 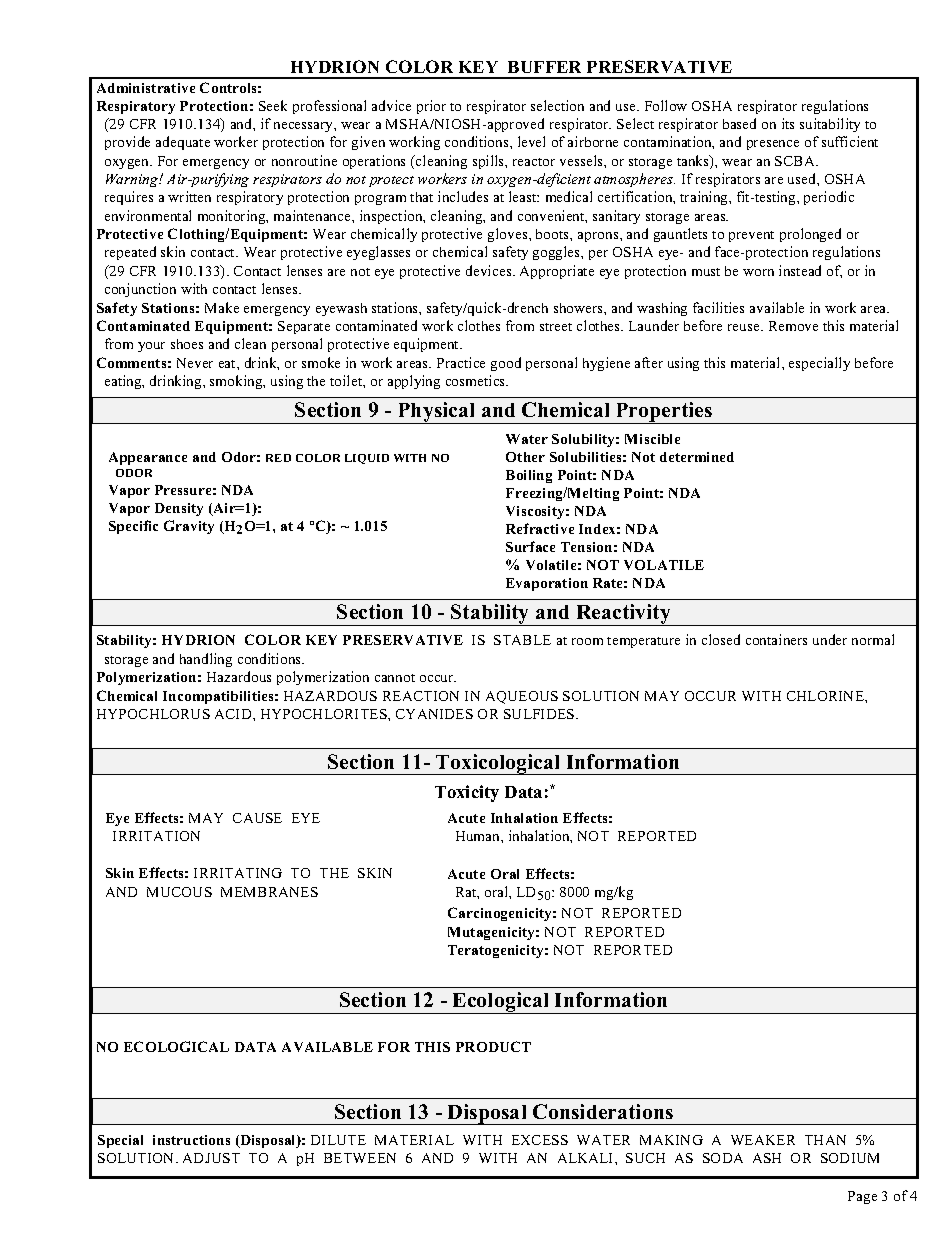 What do you see at coordinates (531, 141) in the screenshot?
I see `level` at bounding box center [531, 141].
